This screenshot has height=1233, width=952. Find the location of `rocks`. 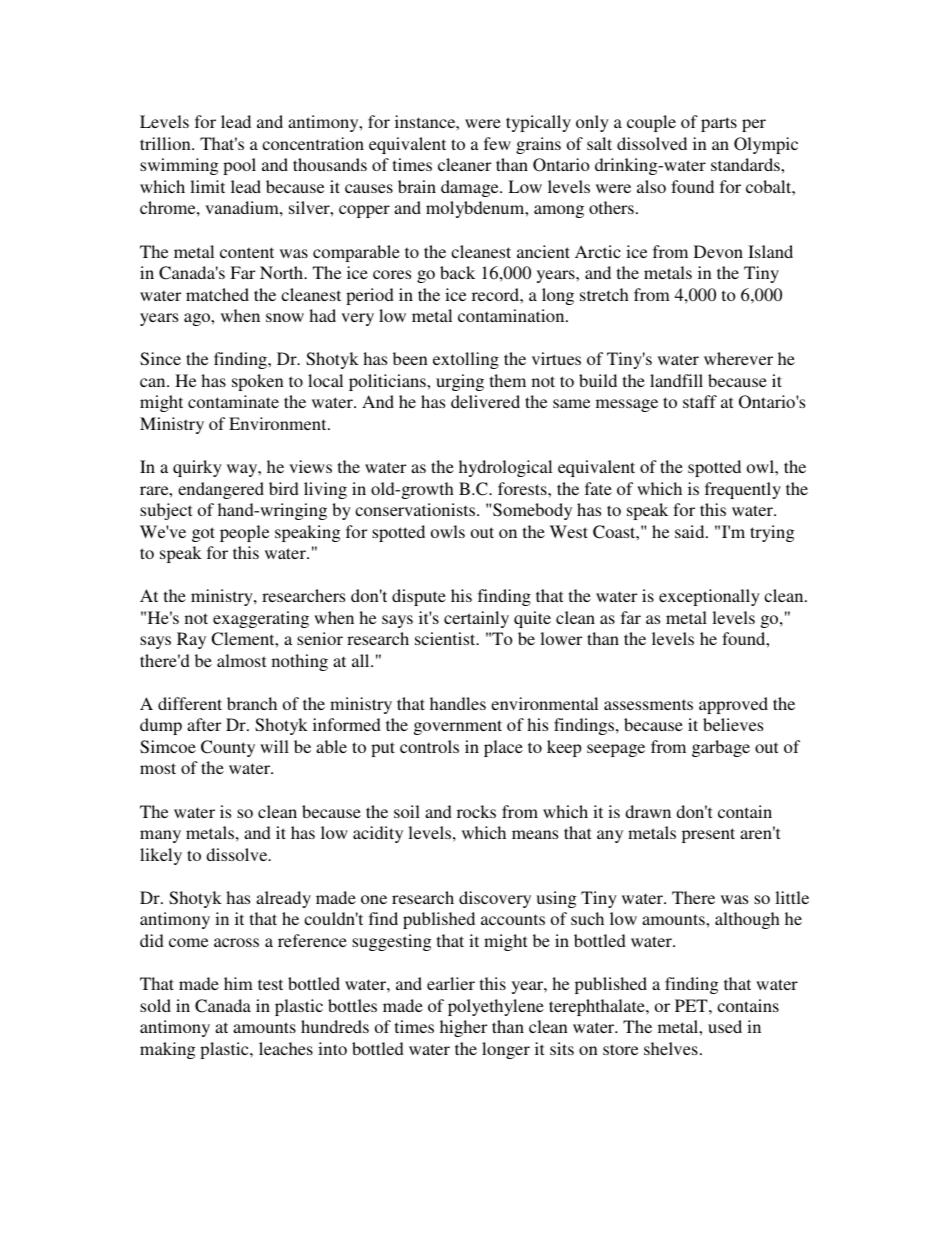

rocks is located at coordinates (476, 811).
